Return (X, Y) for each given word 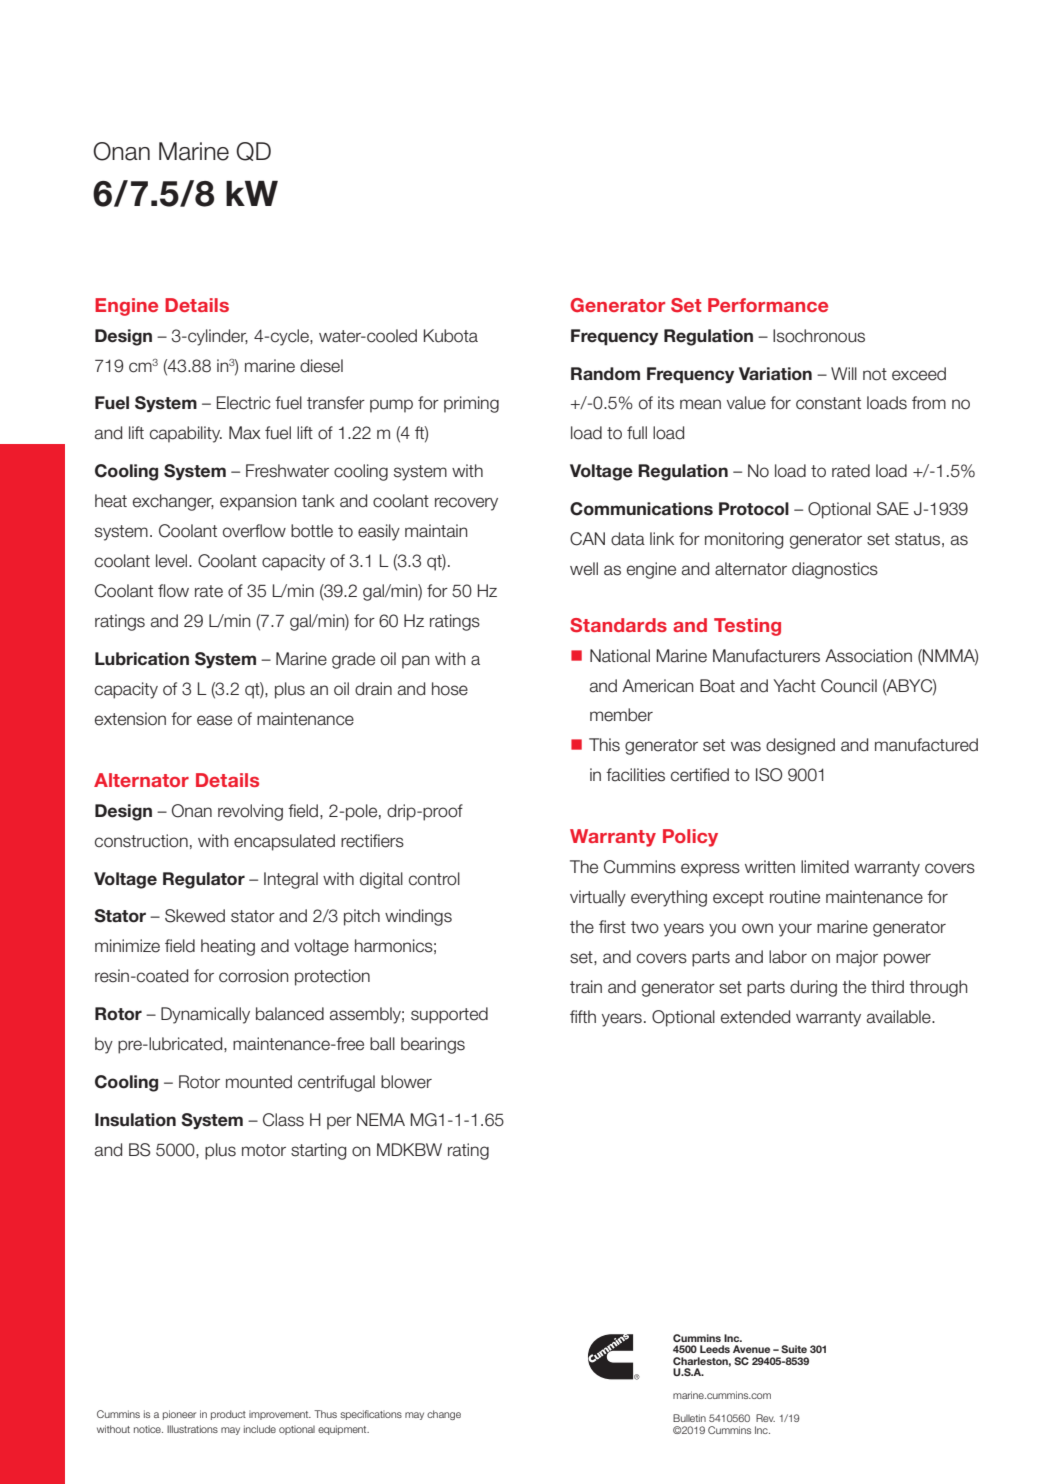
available (900, 1017)
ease (214, 720)
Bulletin (689, 1418)
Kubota (451, 336)
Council (849, 686)
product (228, 1415)
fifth (583, 1016)
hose (450, 689)
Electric (244, 403)
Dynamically (205, 1015)
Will (844, 373)
